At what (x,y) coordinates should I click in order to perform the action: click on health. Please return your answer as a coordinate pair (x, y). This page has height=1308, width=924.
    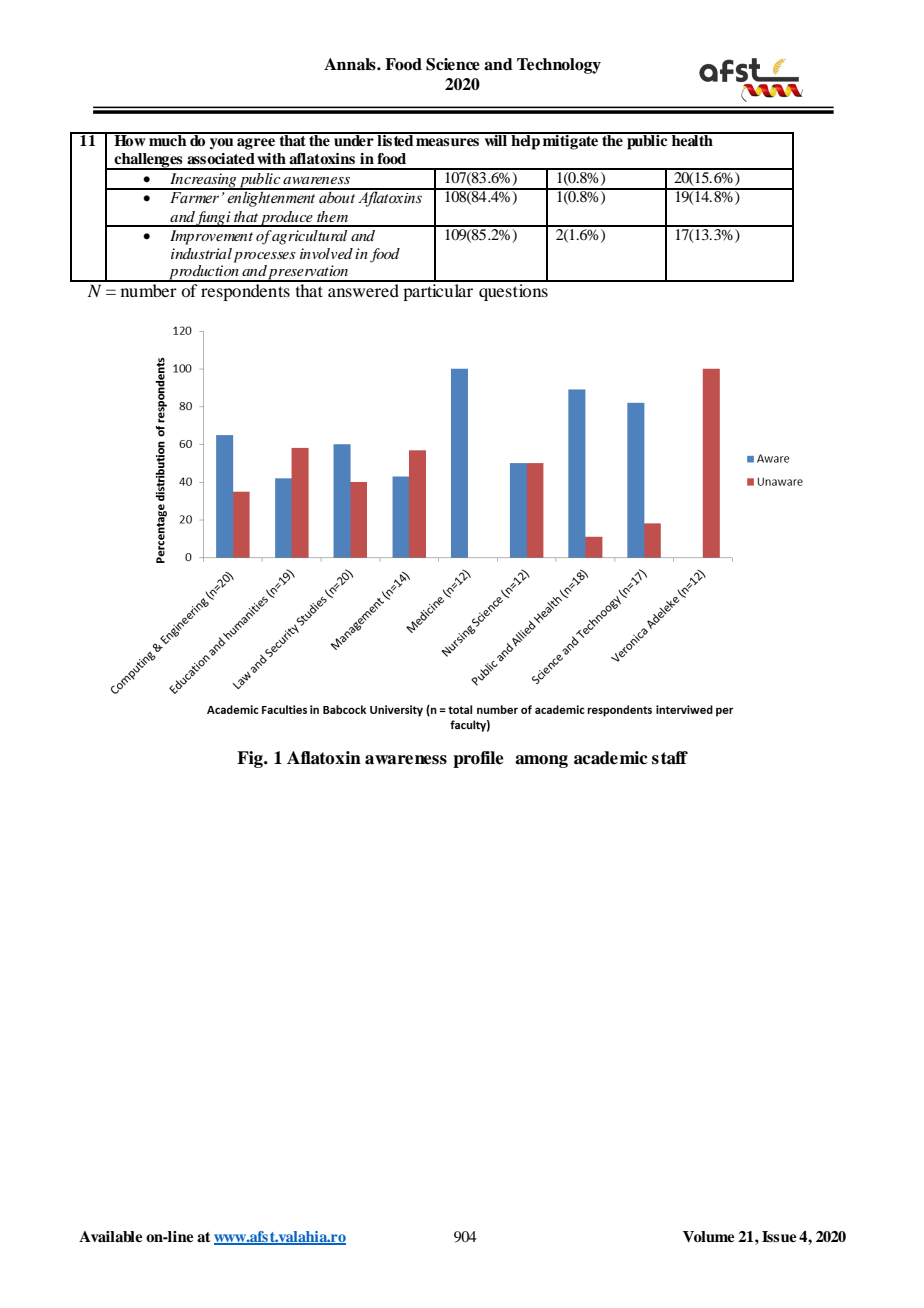
    Looking at the image, I should click on (692, 139).
